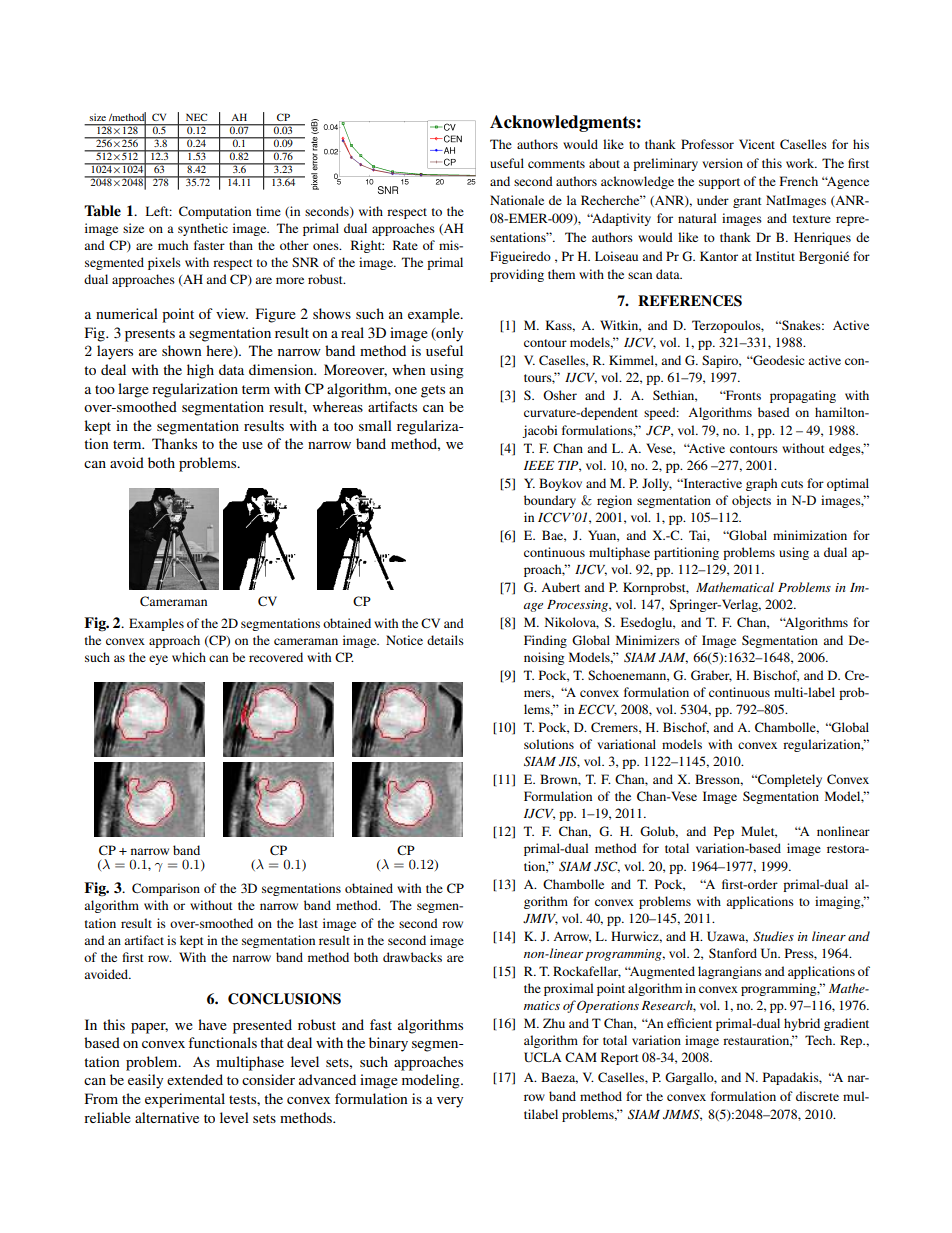  Describe the element at coordinates (757, 144) in the document. I see `Vicent` at that location.
